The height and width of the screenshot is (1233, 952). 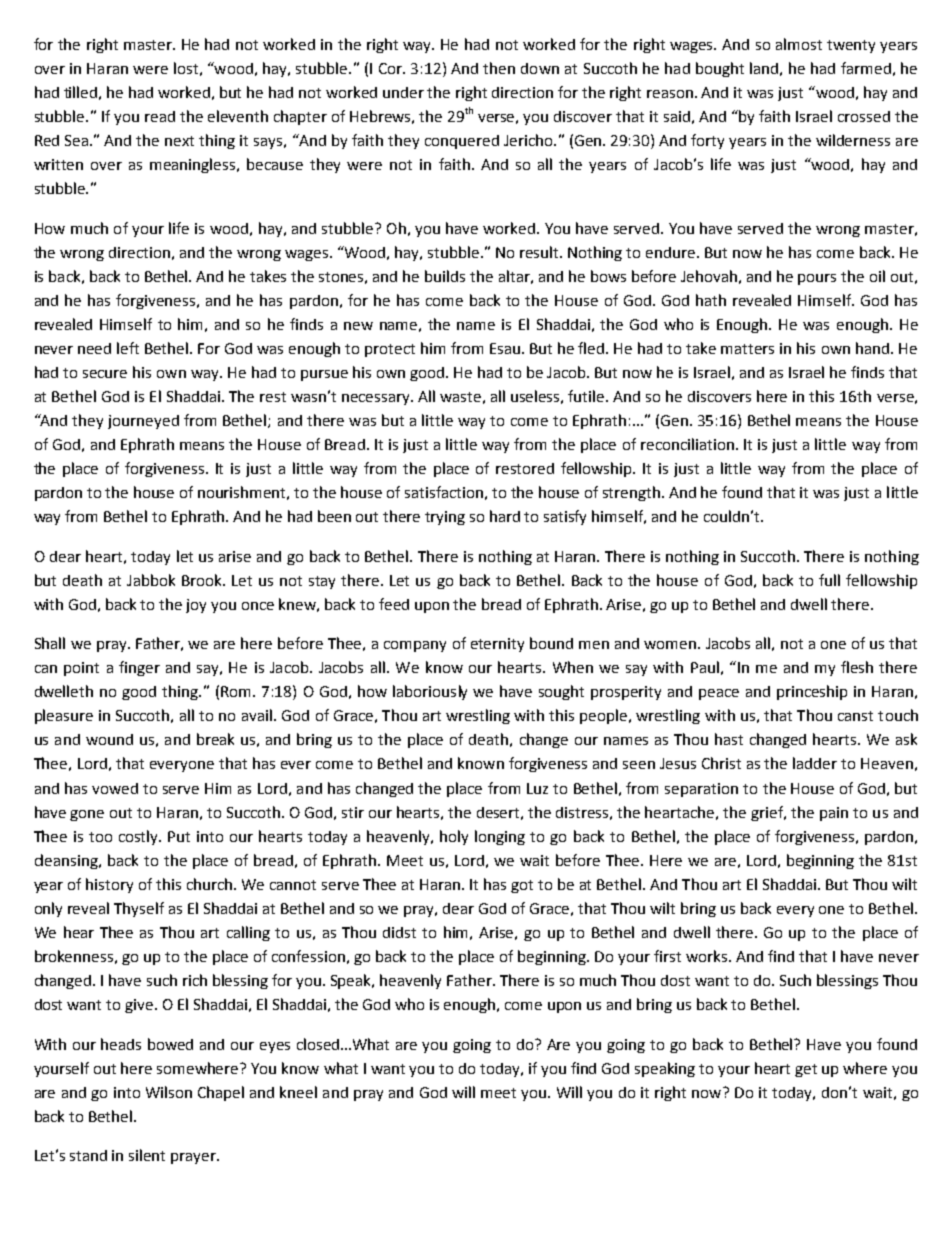 What do you see at coordinates (179, 141) in the screenshot?
I see `next` at bounding box center [179, 141].
